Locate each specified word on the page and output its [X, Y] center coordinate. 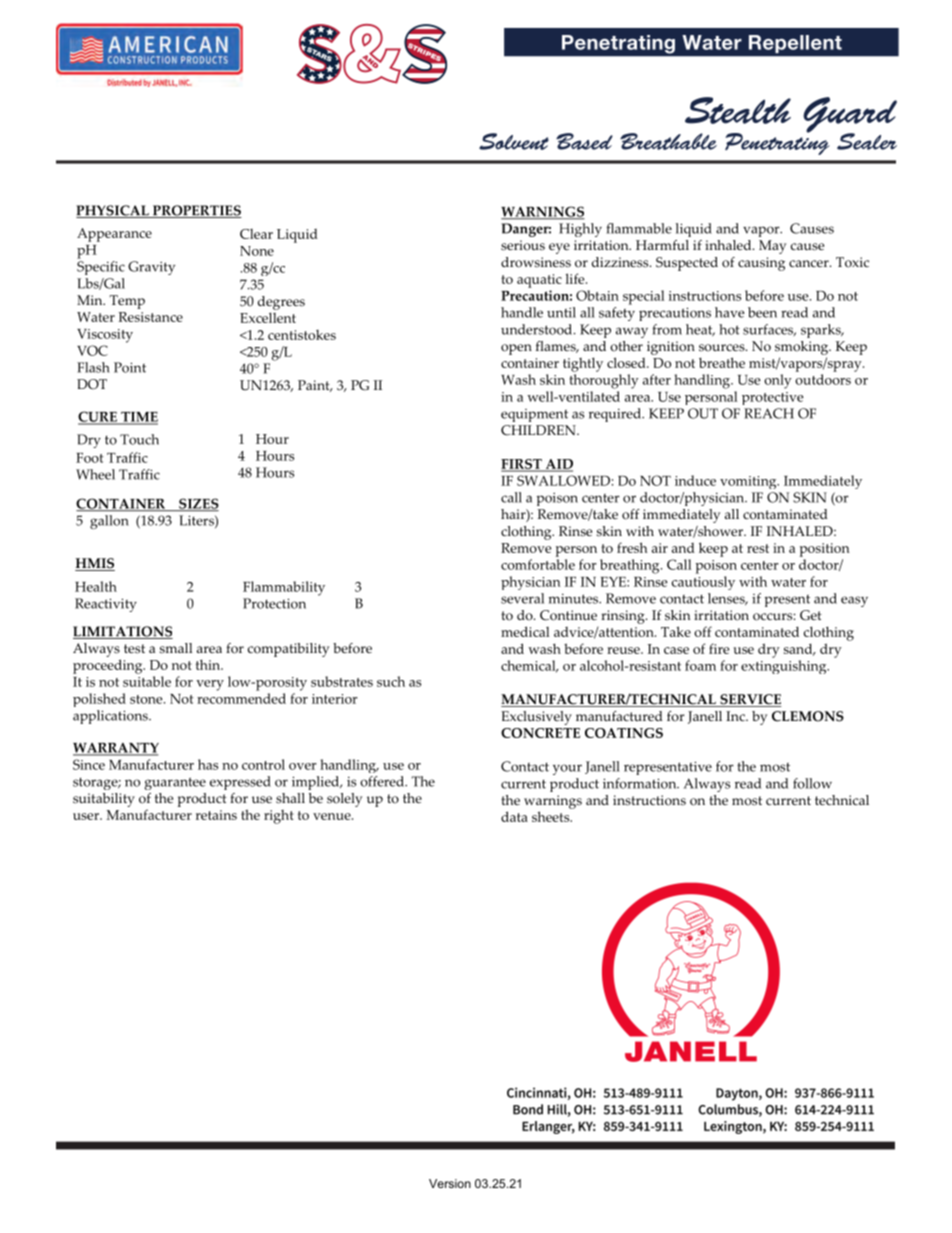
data [514, 816]
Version [450, 1183]
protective [773, 398]
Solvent [514, 141]
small [176, 648]
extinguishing [785, 667]
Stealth [738, 110]
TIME [138, 418]
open [516, 349]
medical [525, 631]
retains [216, 815]
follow [812, 783]
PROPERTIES [196, 211]
